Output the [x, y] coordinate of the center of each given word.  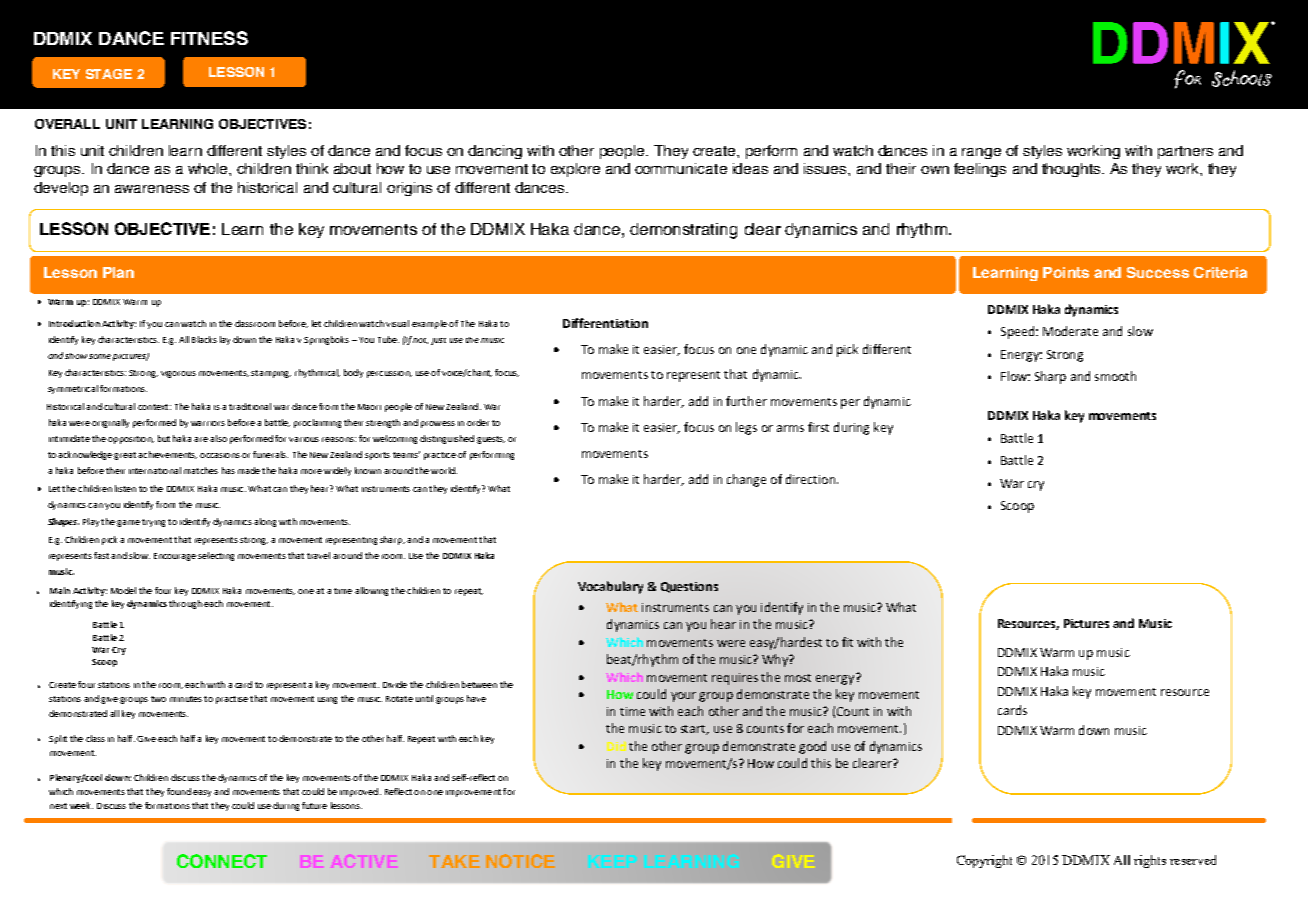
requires [735, 679]
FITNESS [209, 38]
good [812, 747]
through [185, 604]
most [798, 678]
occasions [220, 455]
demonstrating [683, 231]
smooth [1115, 376]
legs [746, 428]
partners [1185, 152]
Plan [118, 272]
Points [1066, 272]
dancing [495, 152]
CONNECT [222, 861]
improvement [473, 793]
